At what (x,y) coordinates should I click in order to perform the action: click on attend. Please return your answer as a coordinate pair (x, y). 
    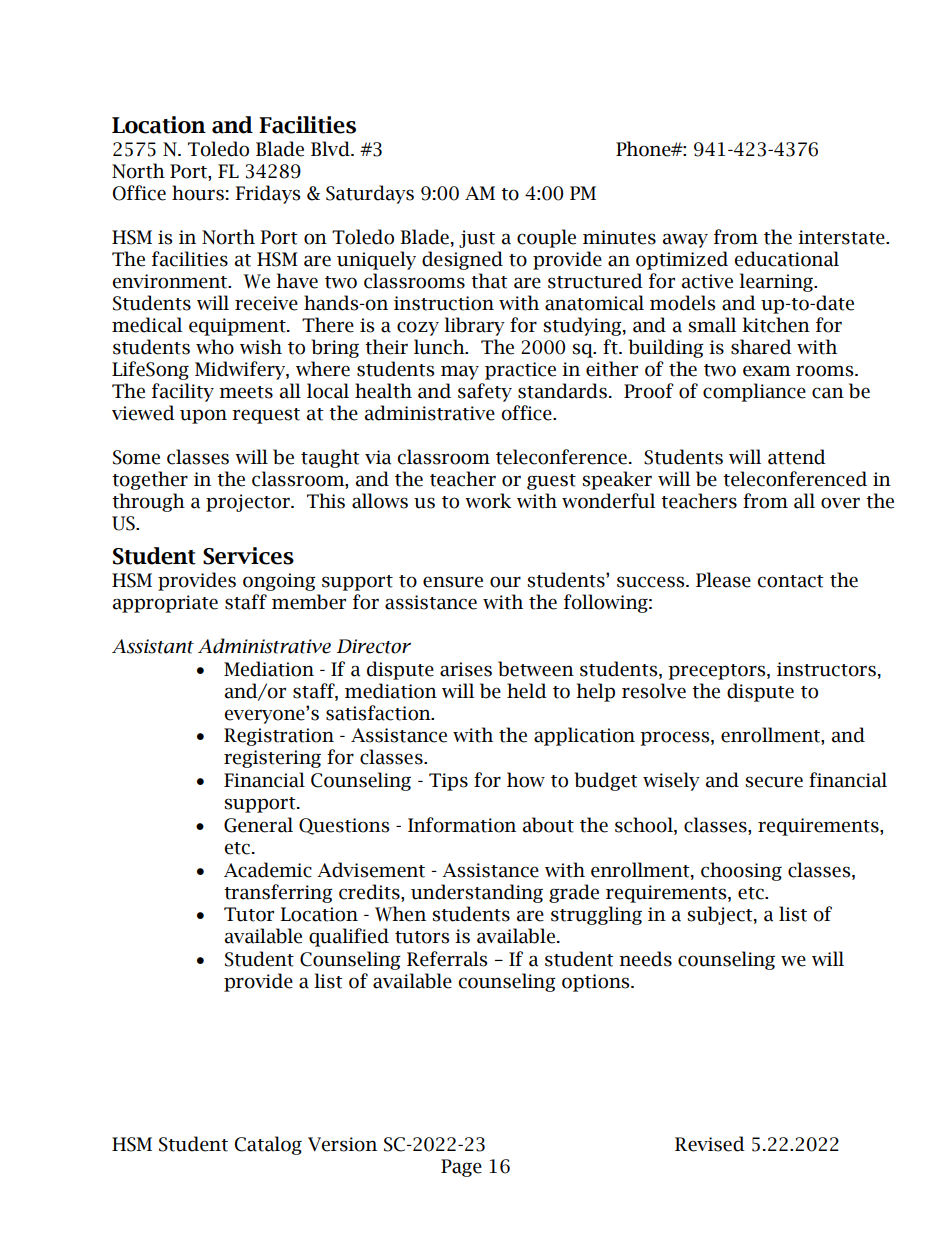
    Looking at the image, I should click on (797, 457).
